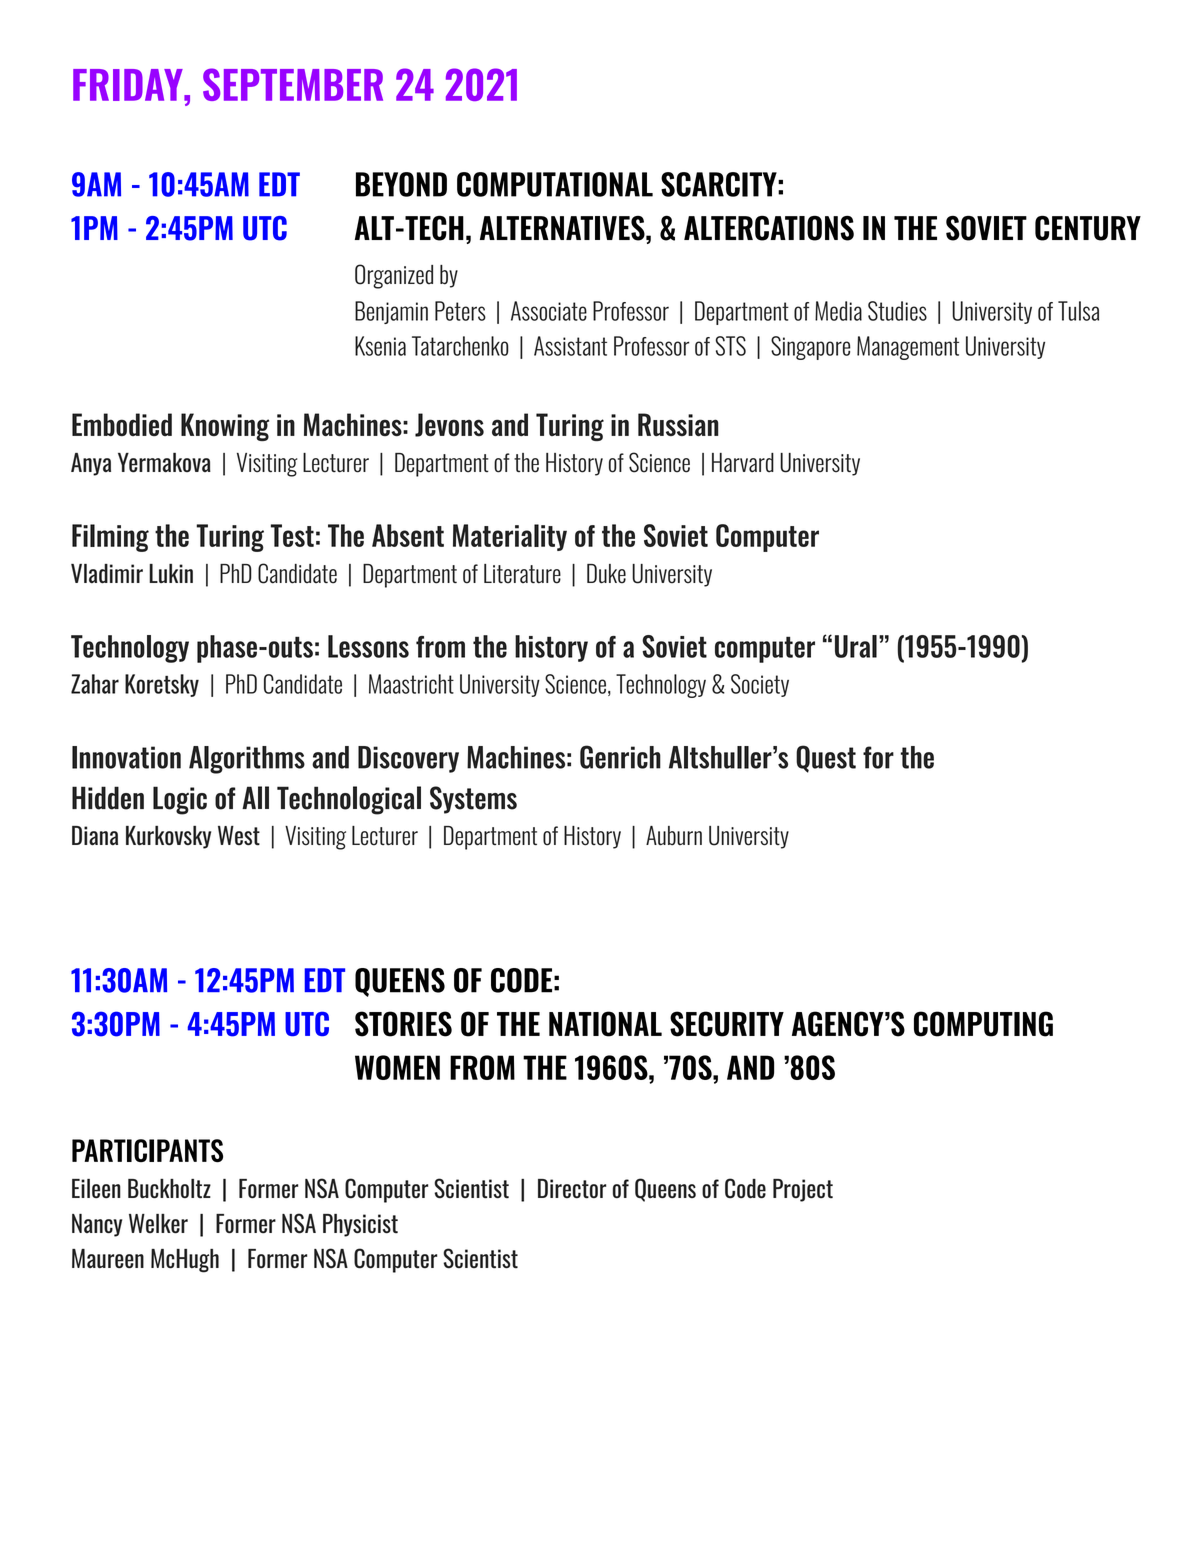 The image size is (1204, 1558). What do you see at coordinates (225, 427) in the screenshot?
I see `Knowing` at bounding box center [225, 427].
